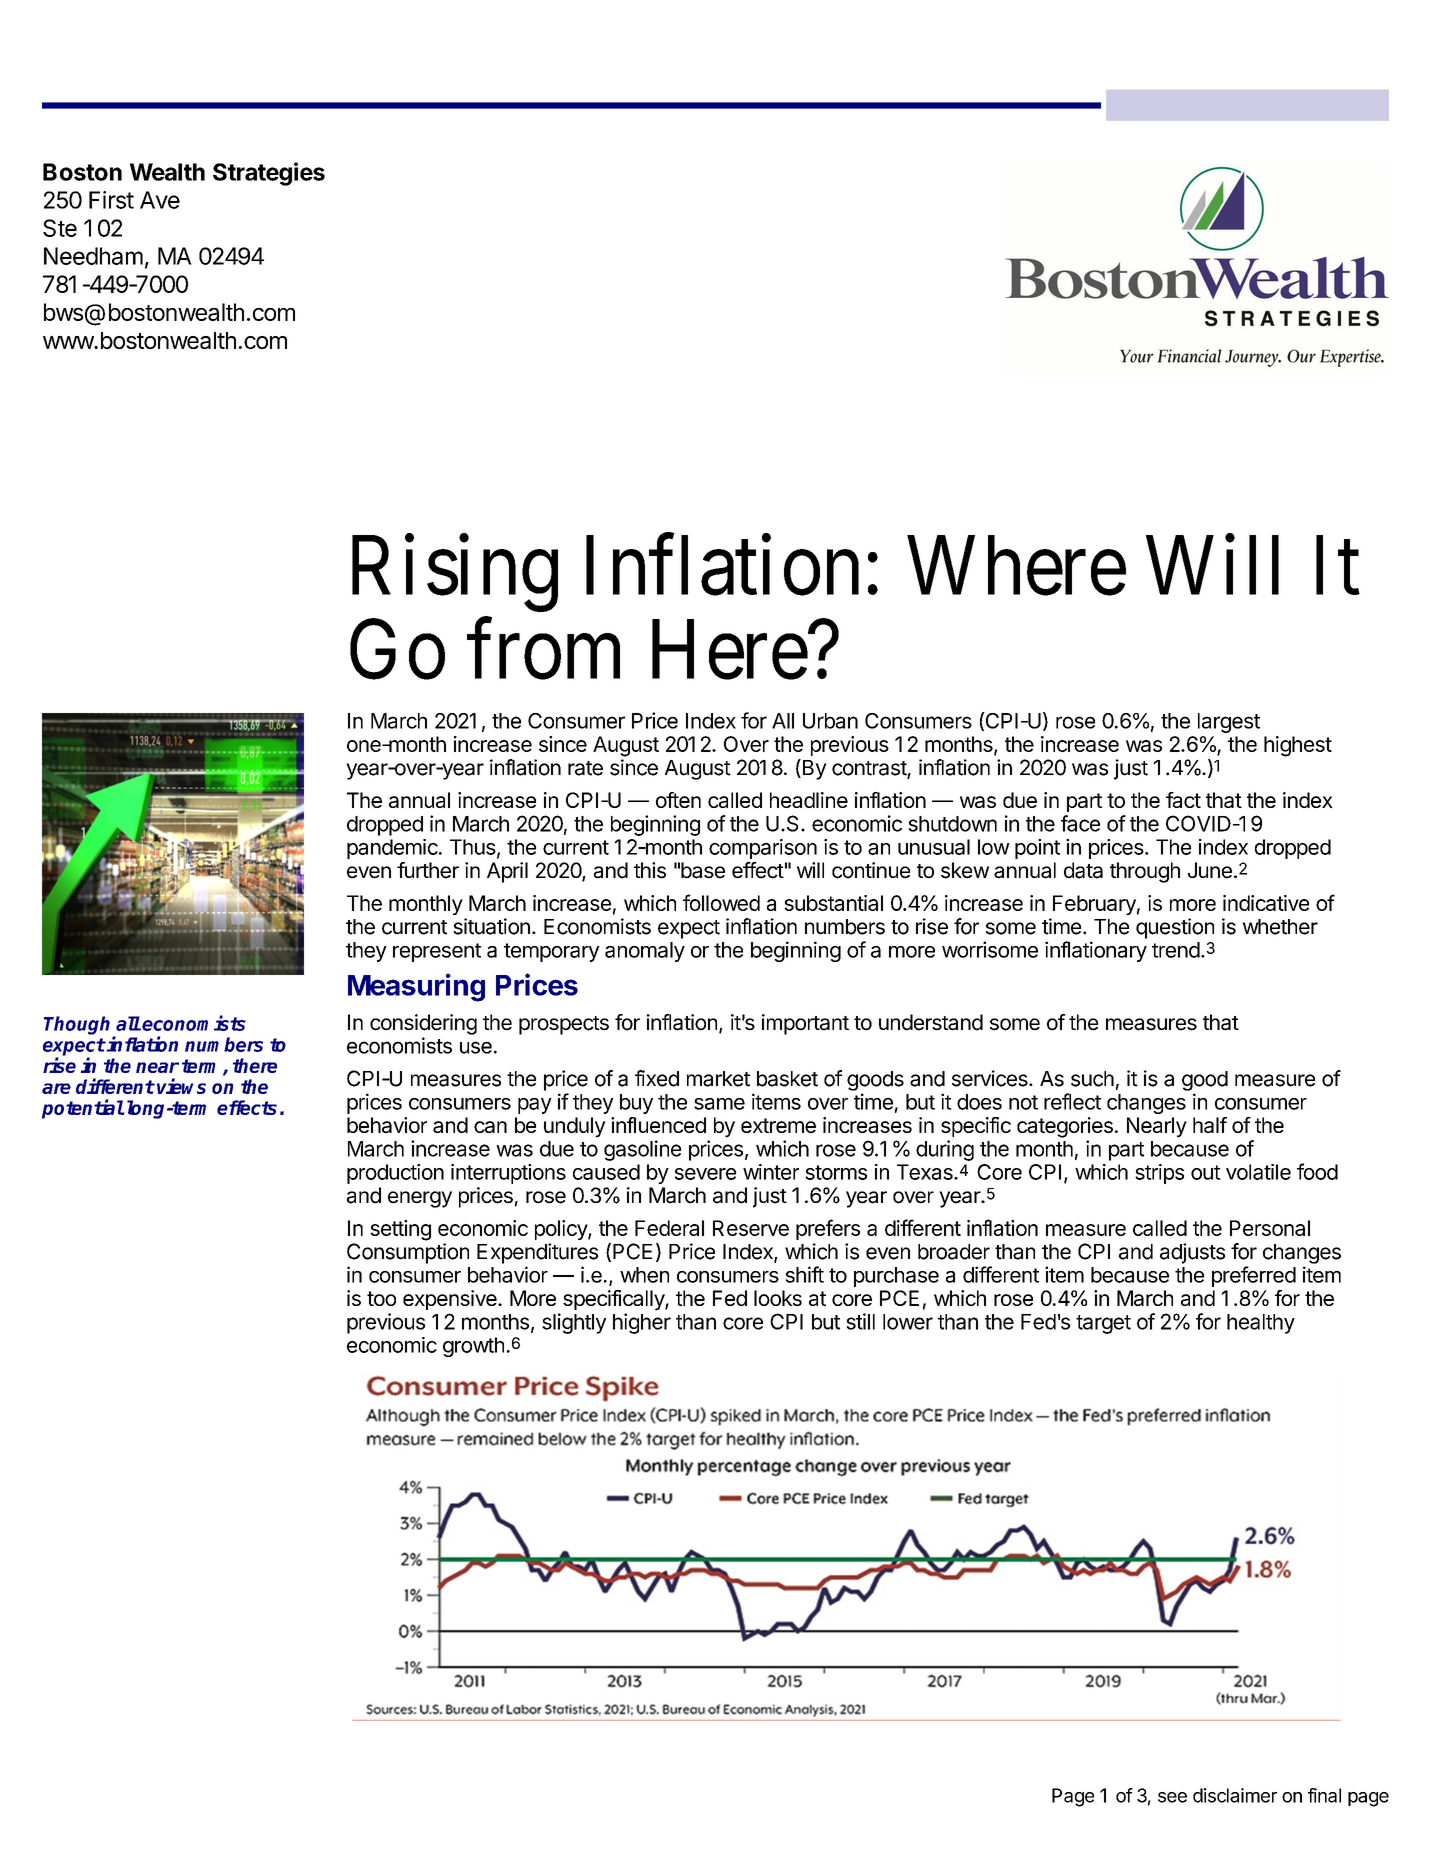  What do you see at coordinates (1235, 1795) in the screenshot?
I see `disclaimer` at bounding box center [1235, 1795].
